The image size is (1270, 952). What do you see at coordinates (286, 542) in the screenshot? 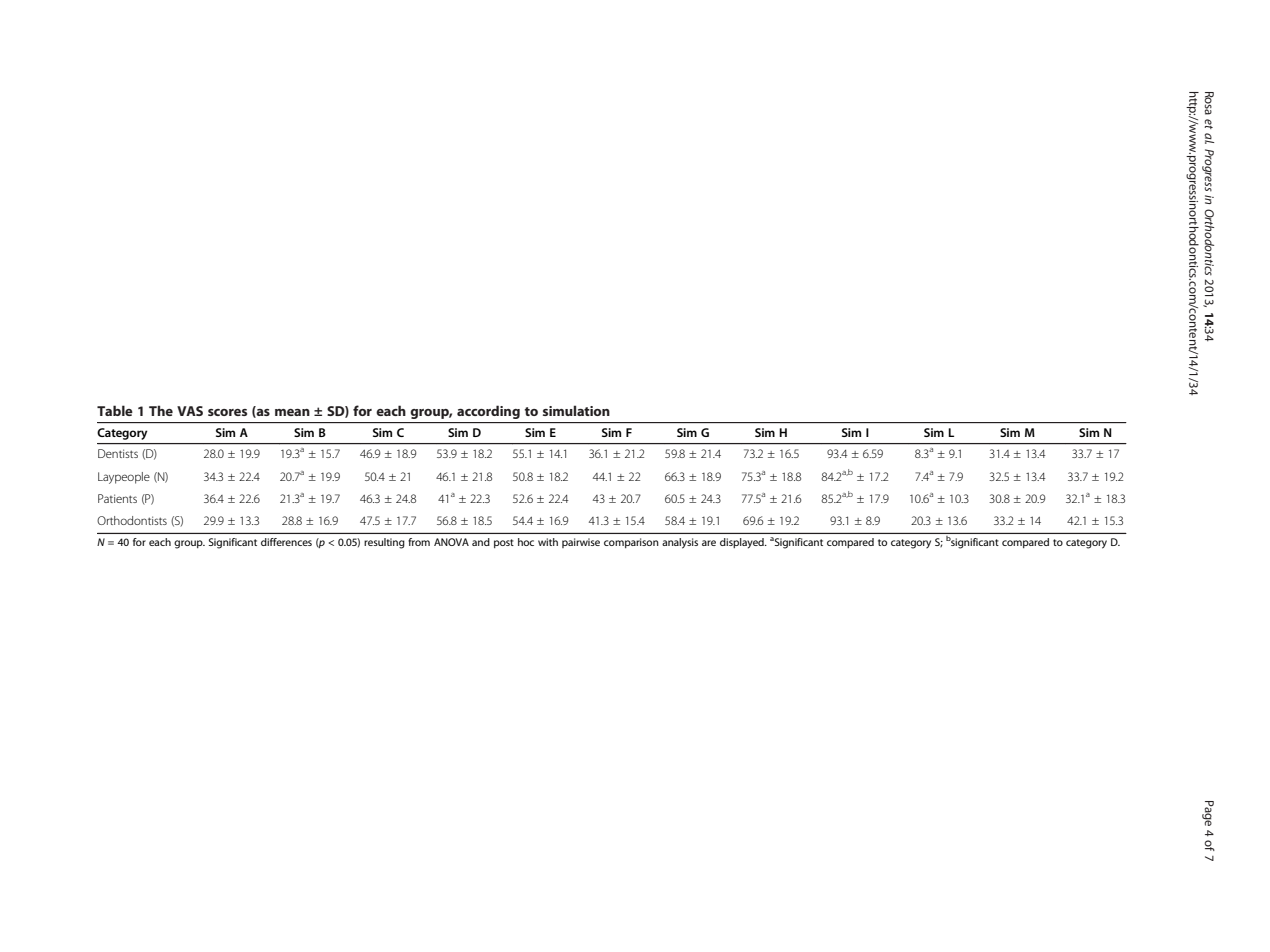
I see `differences` at bounding box center [286, 542].
